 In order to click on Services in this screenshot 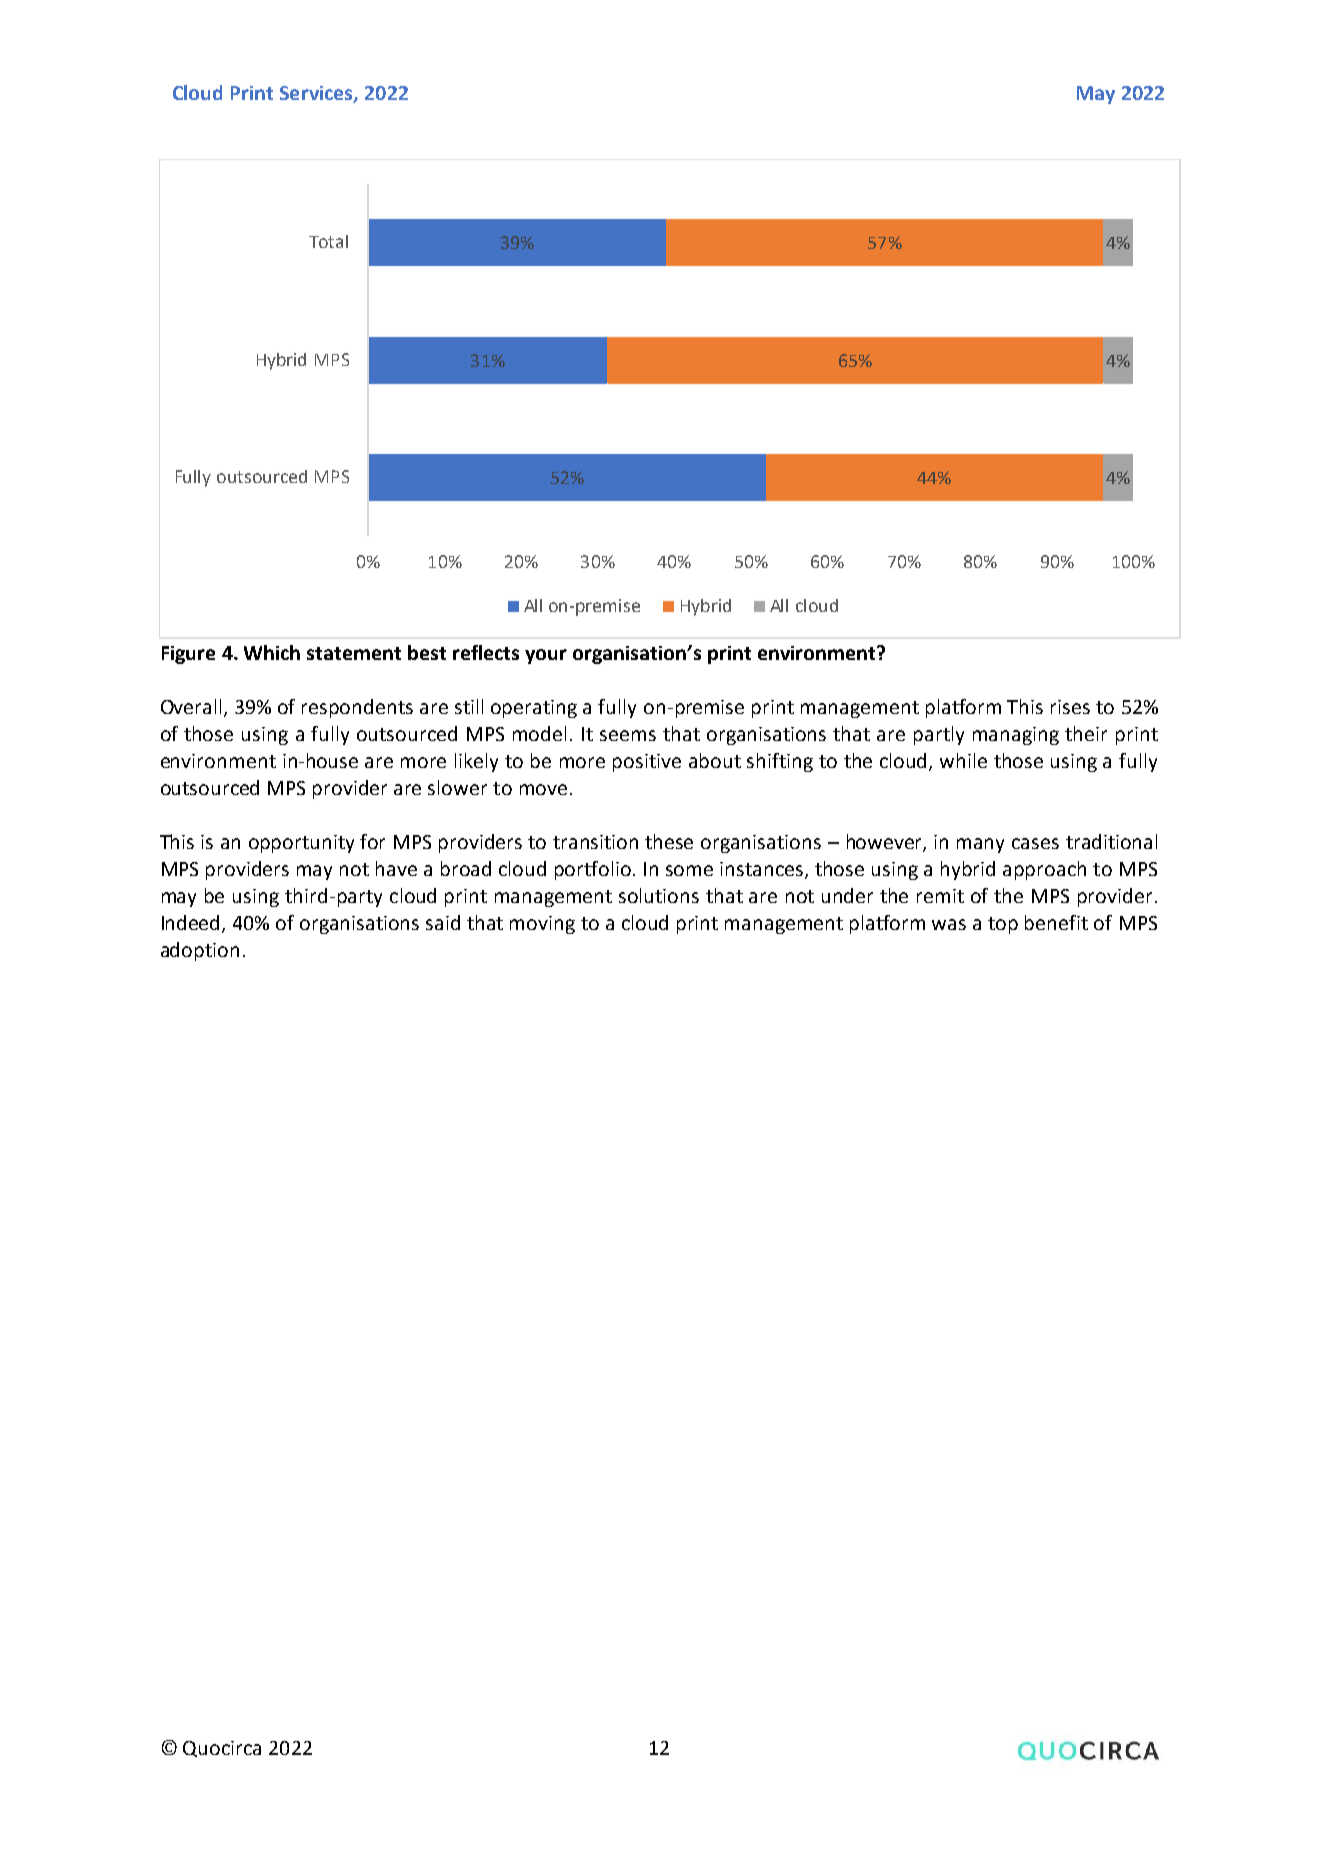, I will do `click(317, 94)`.
